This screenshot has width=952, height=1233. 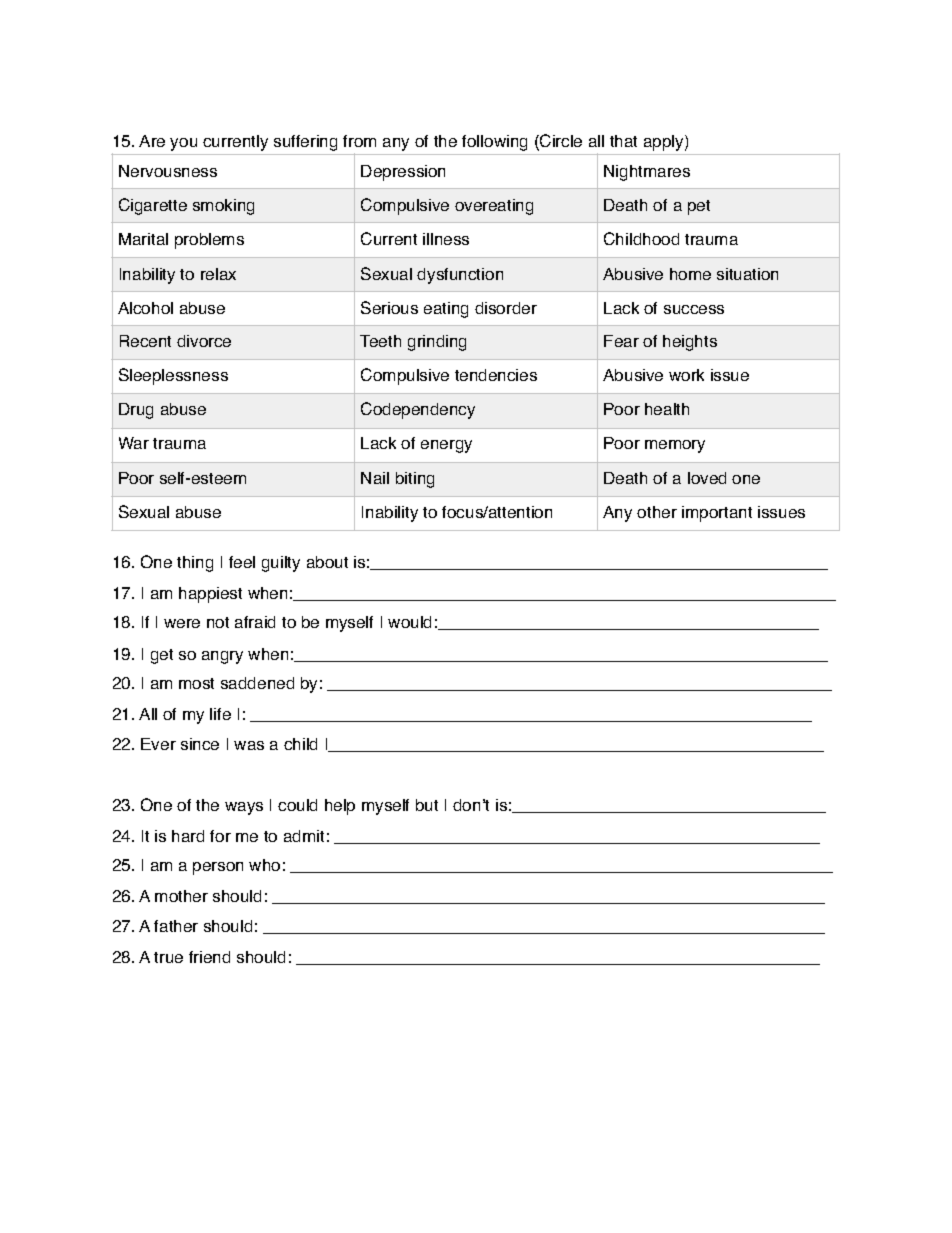 I want to click on but, so click(x=427, y=805).
